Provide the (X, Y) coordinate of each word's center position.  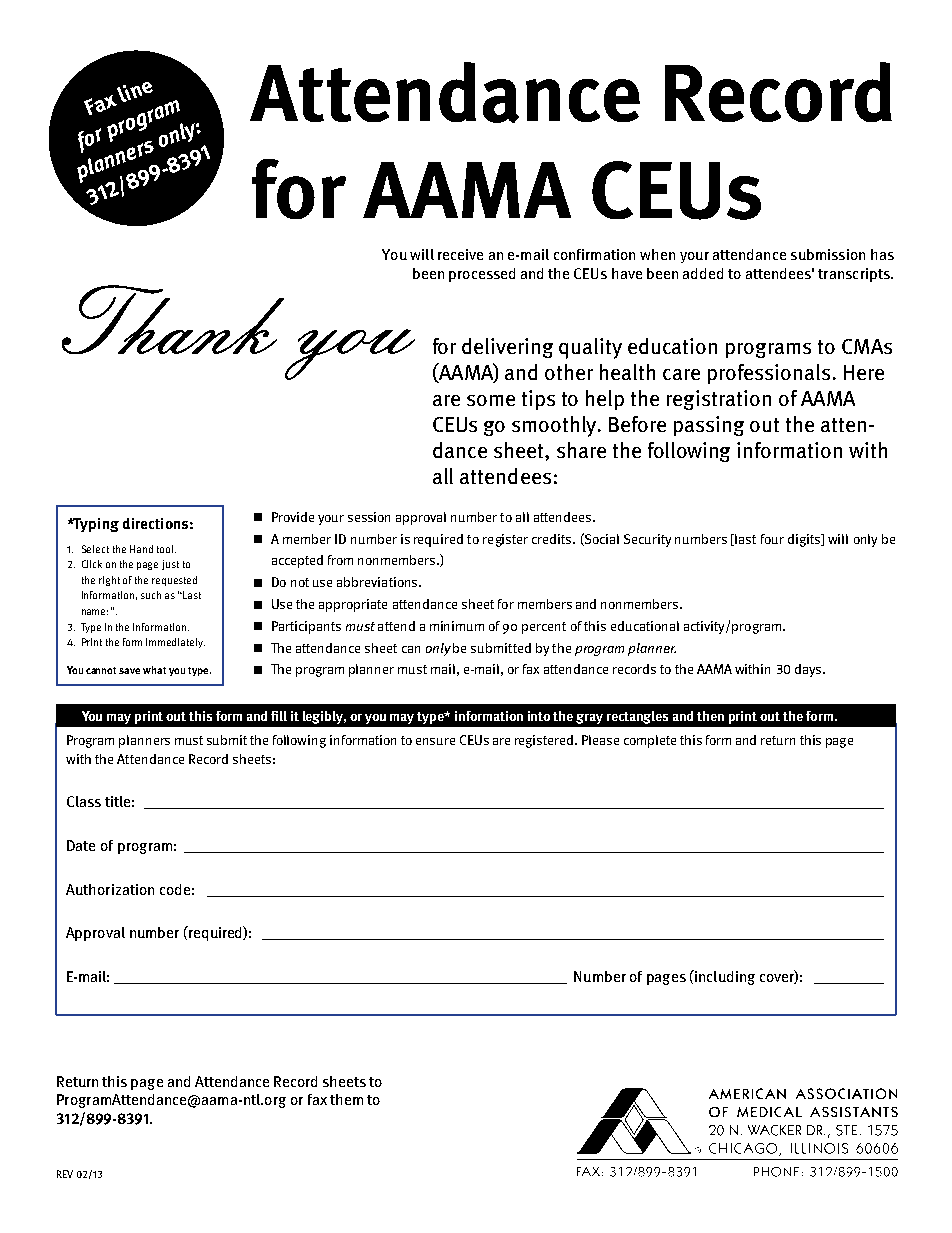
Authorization (110, 889)
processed (482, 275)
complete (650, 741)
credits (553, 539)
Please (600, 740)
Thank (173, 319)
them (346, 1099)
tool (166, 549)
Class (84, 801)
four (772, 539)
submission (828, 254)
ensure (435, 741)
